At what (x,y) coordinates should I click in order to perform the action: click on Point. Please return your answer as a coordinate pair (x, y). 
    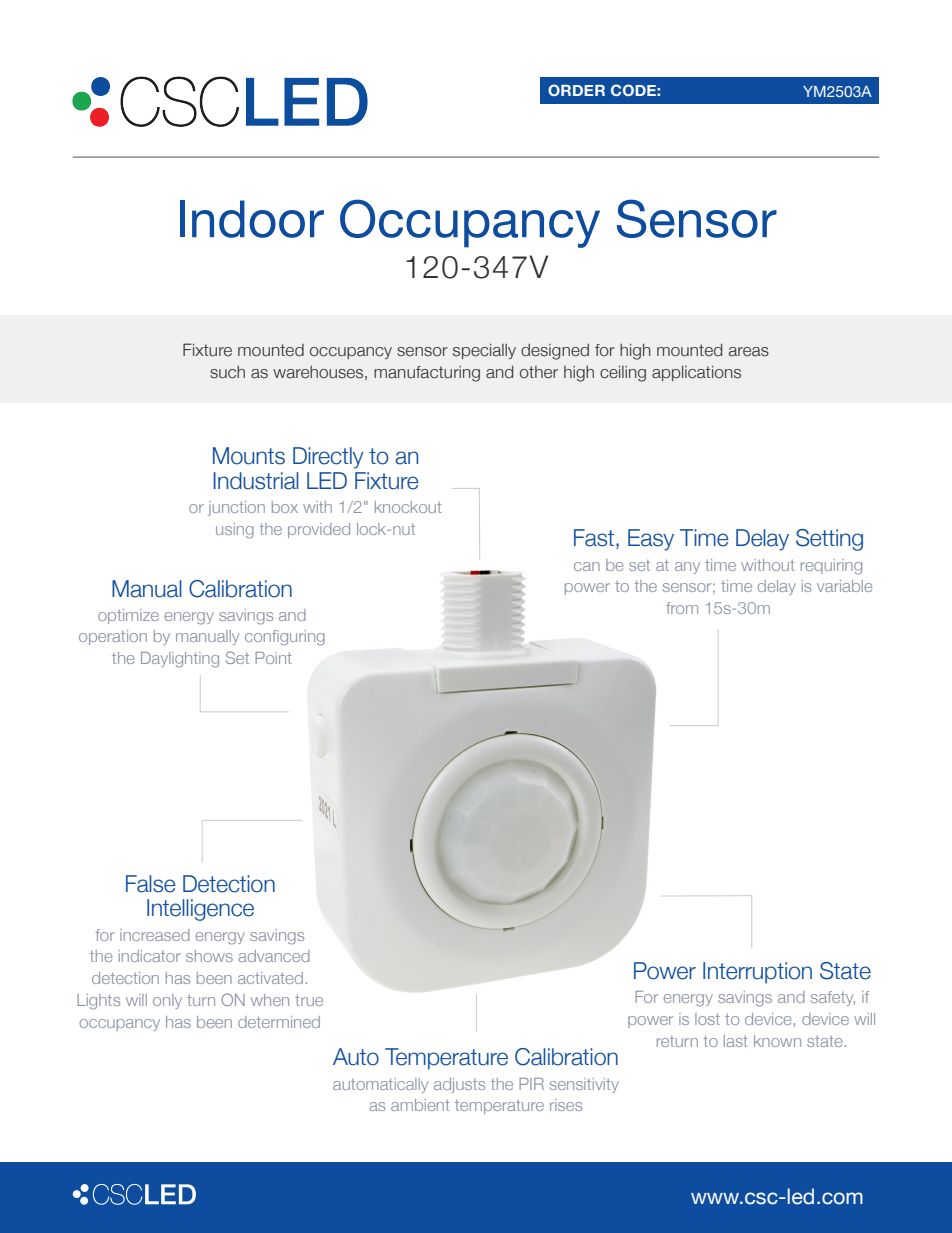
    Looking at the image, I should click on (273, 658).
